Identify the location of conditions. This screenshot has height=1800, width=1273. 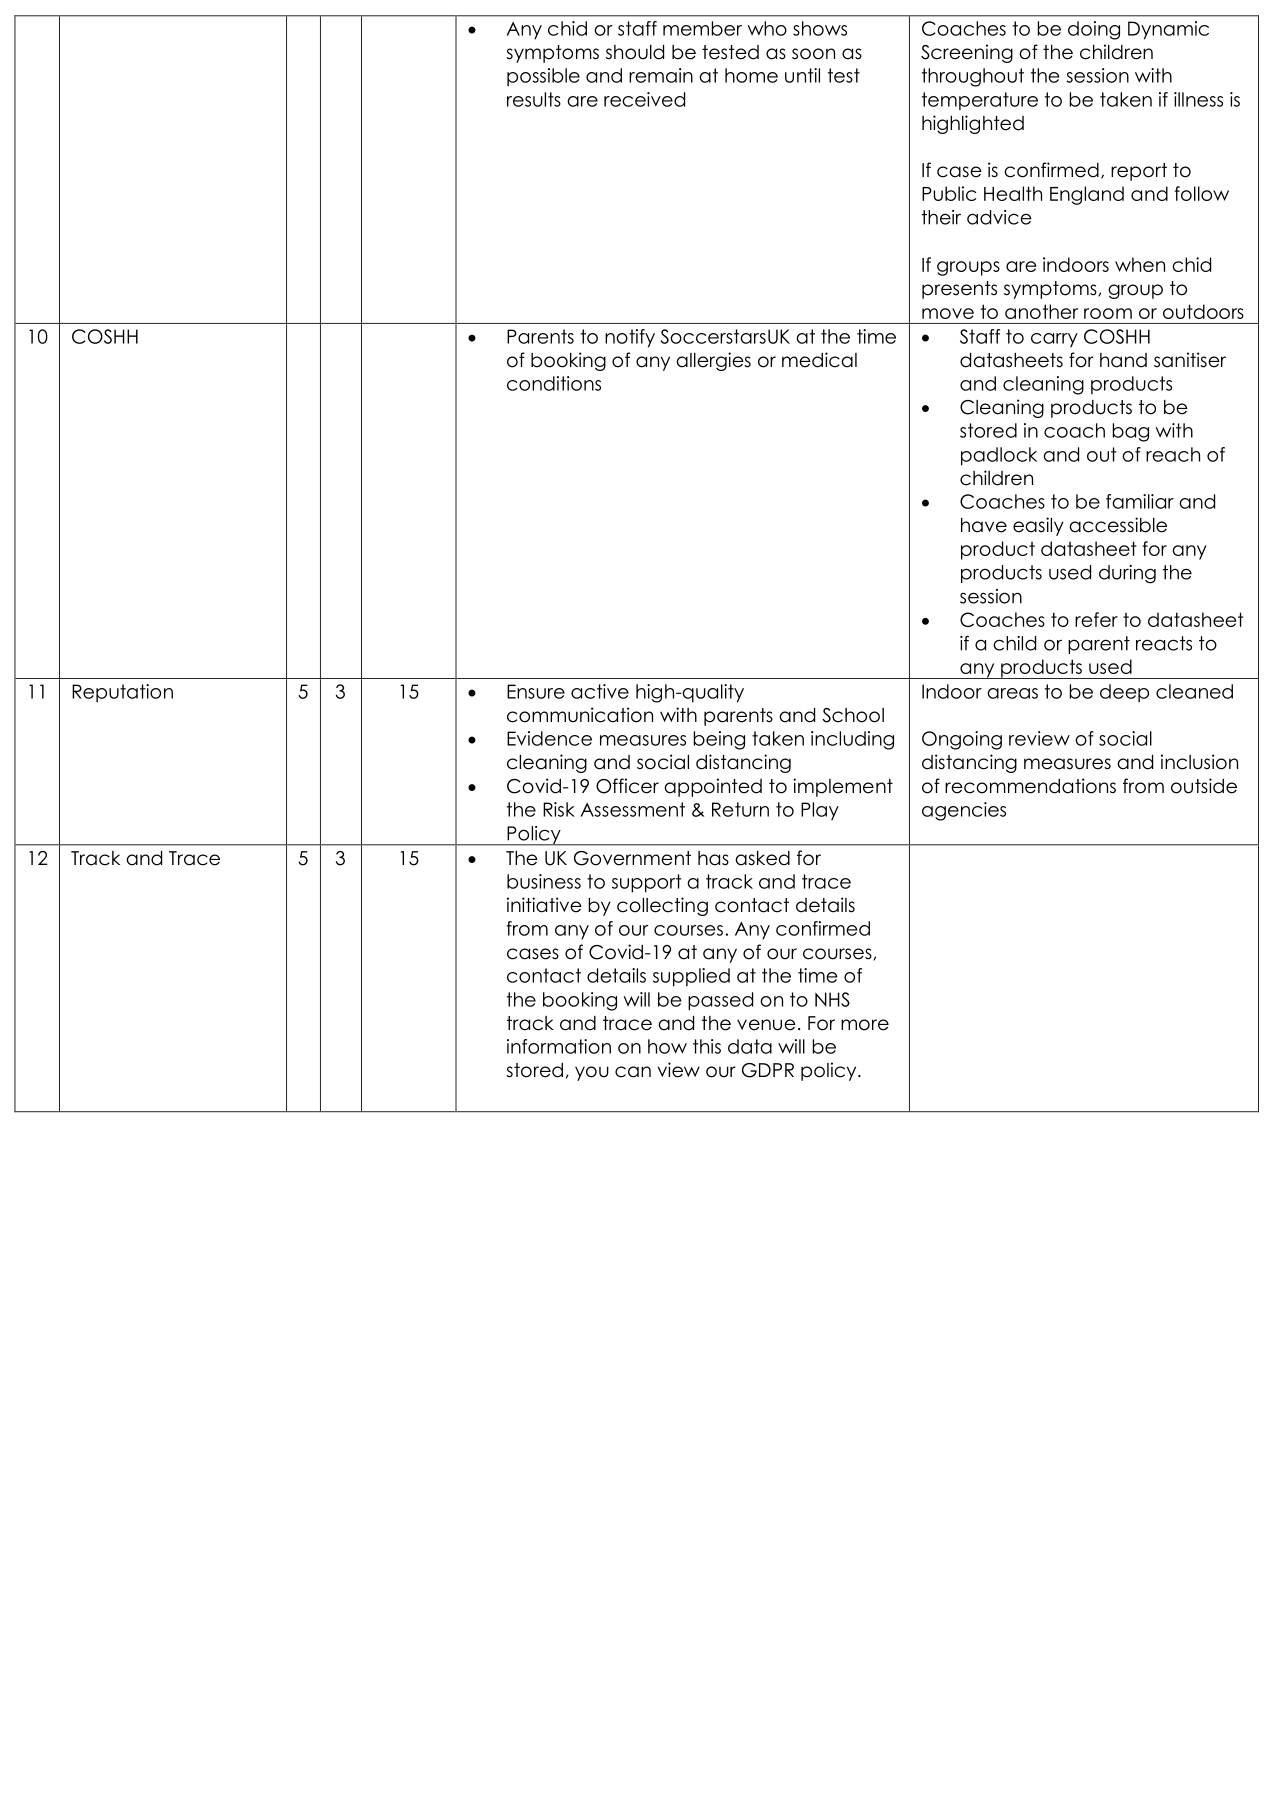
(554, 383).
